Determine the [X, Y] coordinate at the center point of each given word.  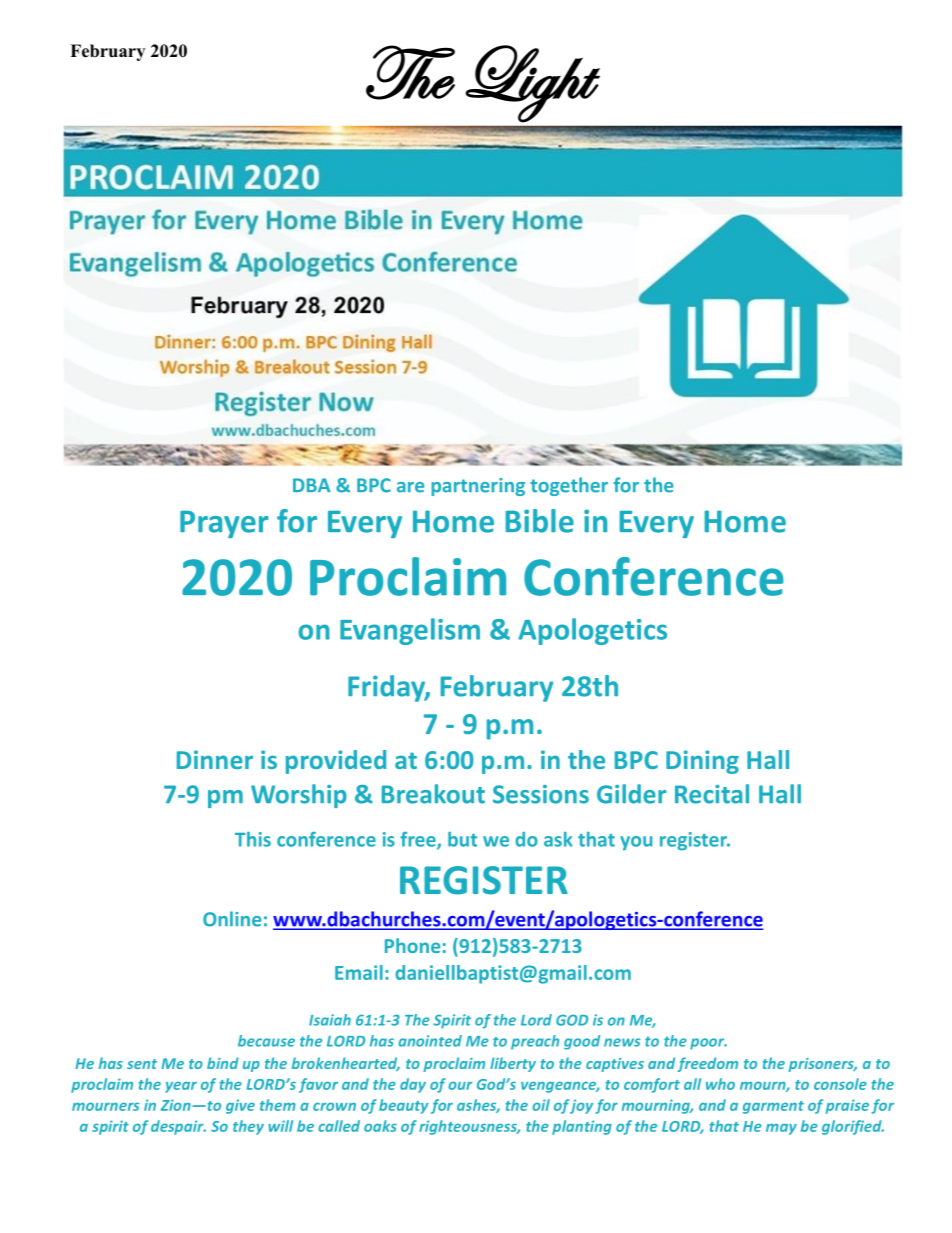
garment [773, 1107]
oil [541, 1105]
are [410, 487]
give [240, 1106]
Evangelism [410, 631]
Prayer [224, 524]
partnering [478, 487]
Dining [702, 762]
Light [532, 84]
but [462, 839]
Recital [712, 794]
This [253, 839]
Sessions [541, 794]
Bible [539, 521]
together [569, 486]
